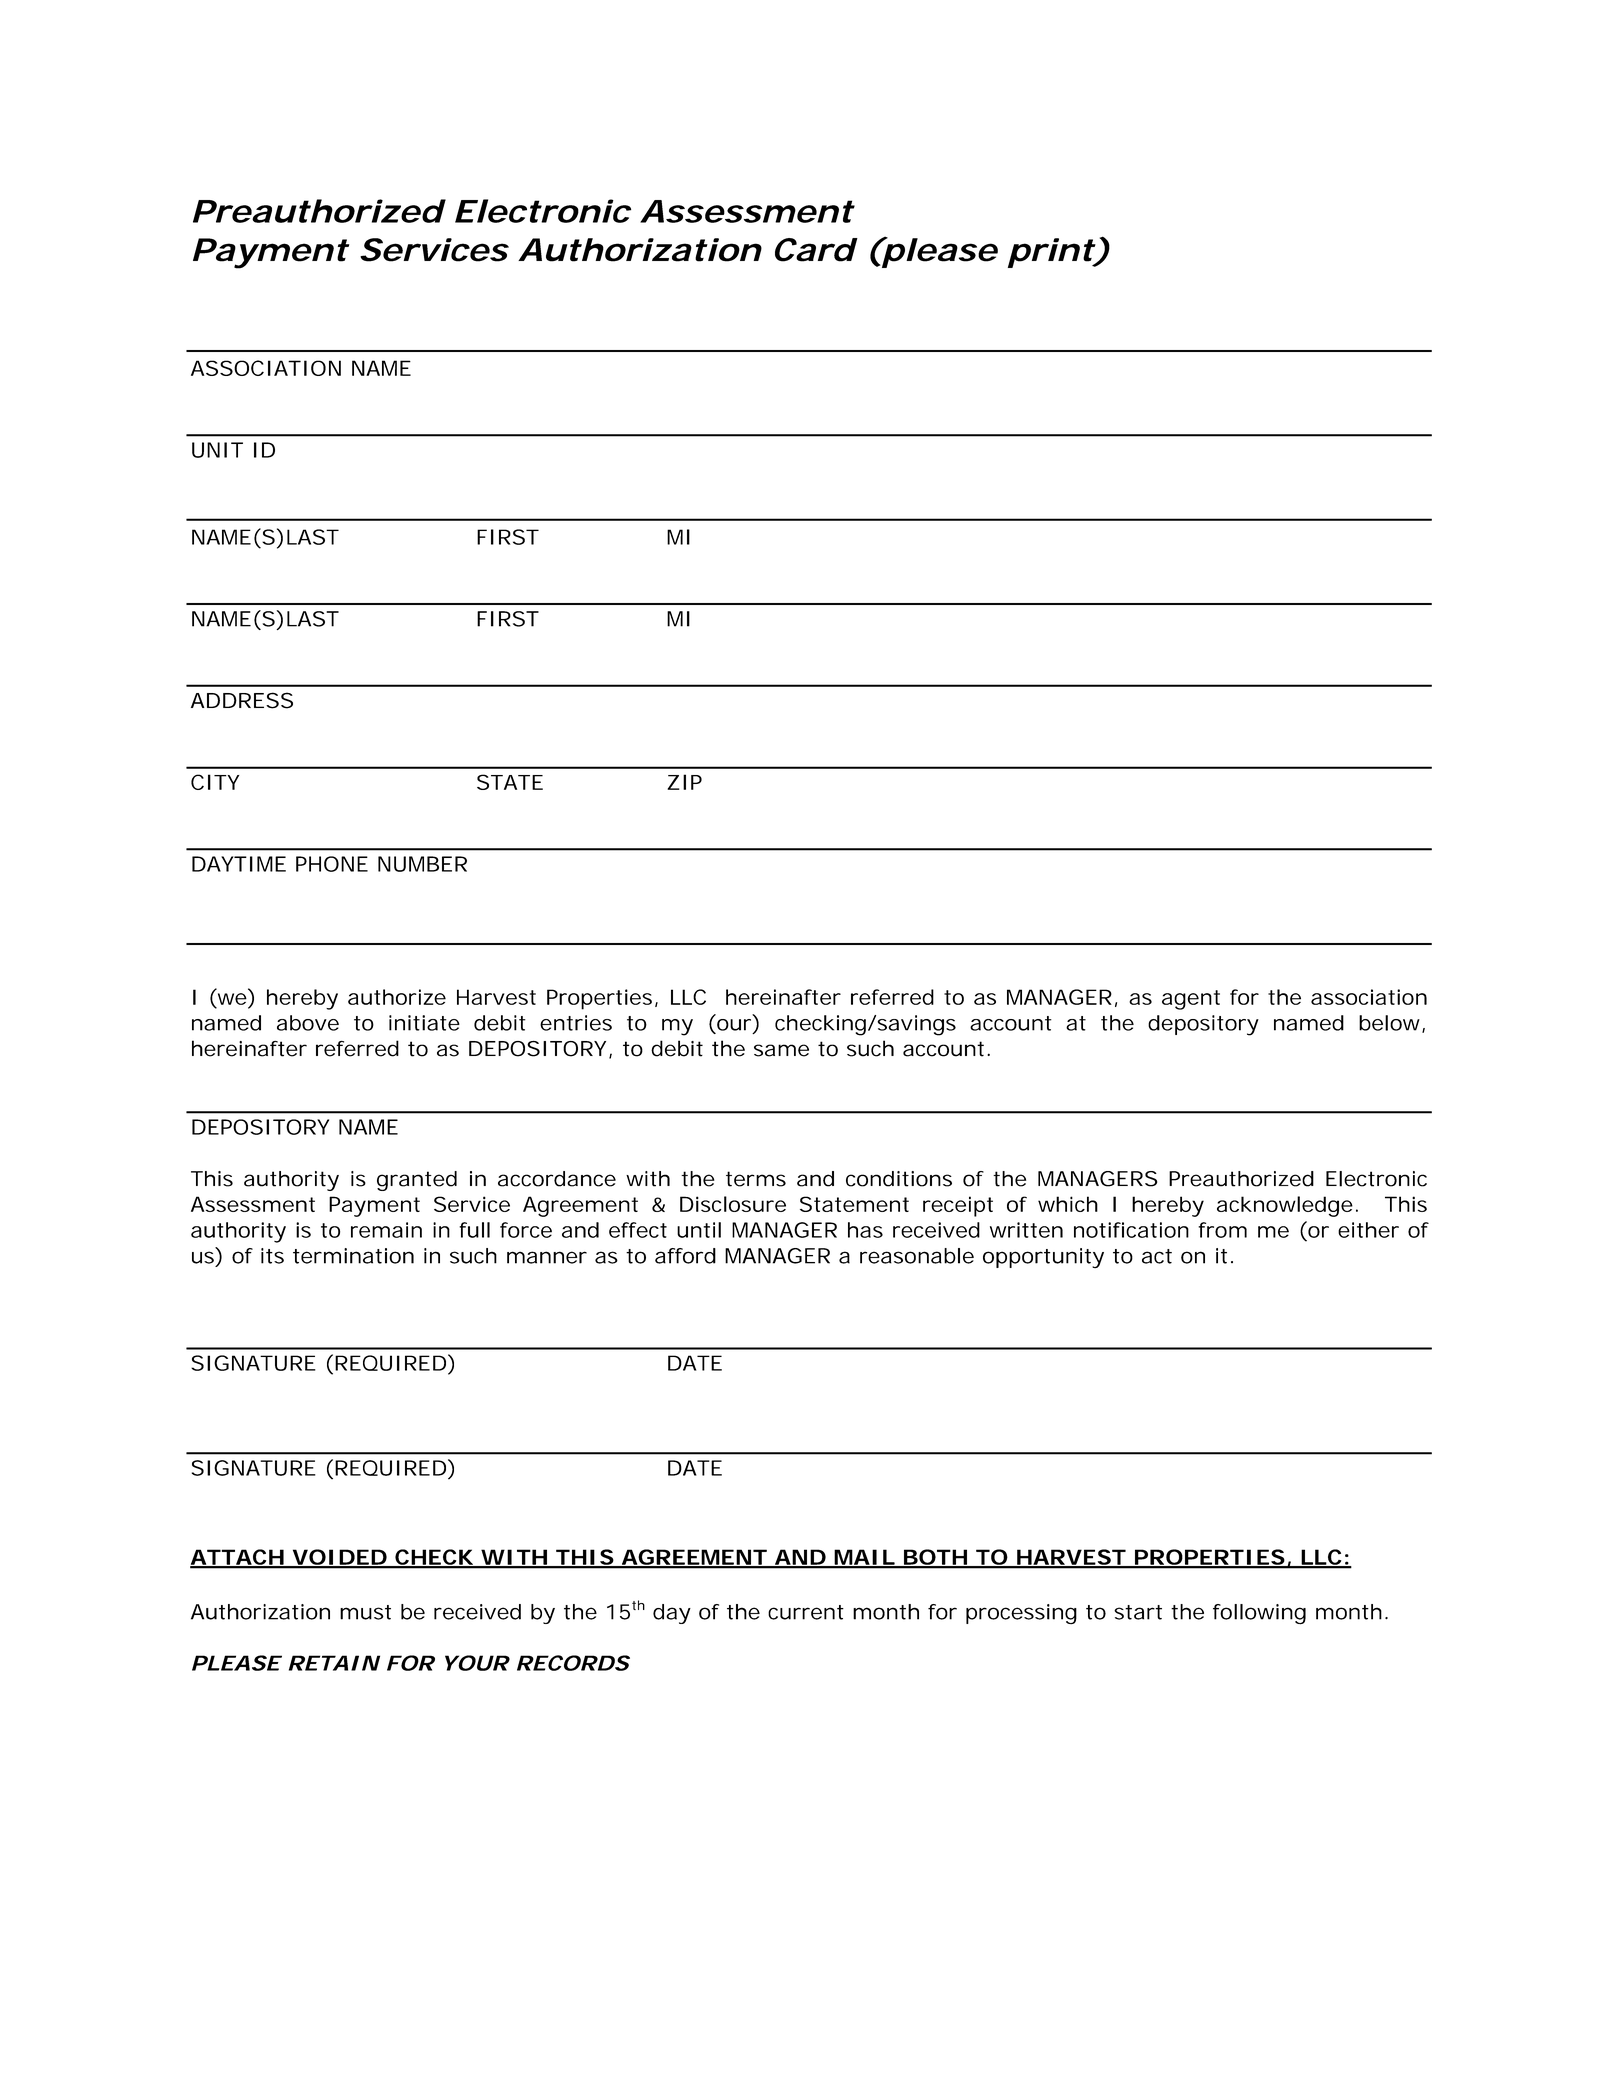 The width and height of the screenshot is (1618, 2094). I want to click on acknowledge, so click(1285, 1206).
